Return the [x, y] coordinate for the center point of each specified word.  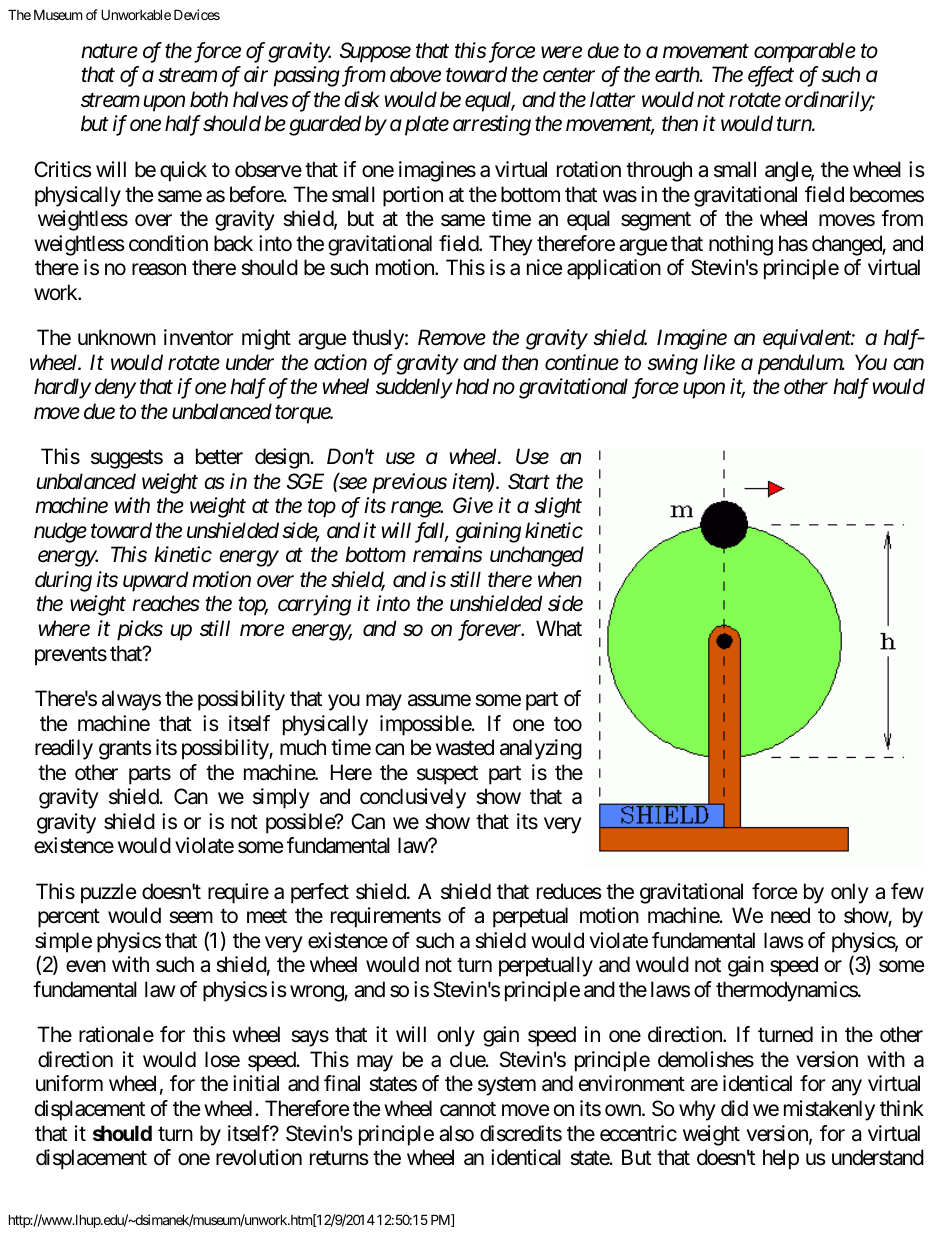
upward [156, 581]
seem [191, 918]
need [790, 915]
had [472, 386]
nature [109, 51]
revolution [259, 1157]
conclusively [413, 798]
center [569, 76]
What [559, 628]
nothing [741, 245]
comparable [805, 52]
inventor [198, 337]
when [560, 579]
